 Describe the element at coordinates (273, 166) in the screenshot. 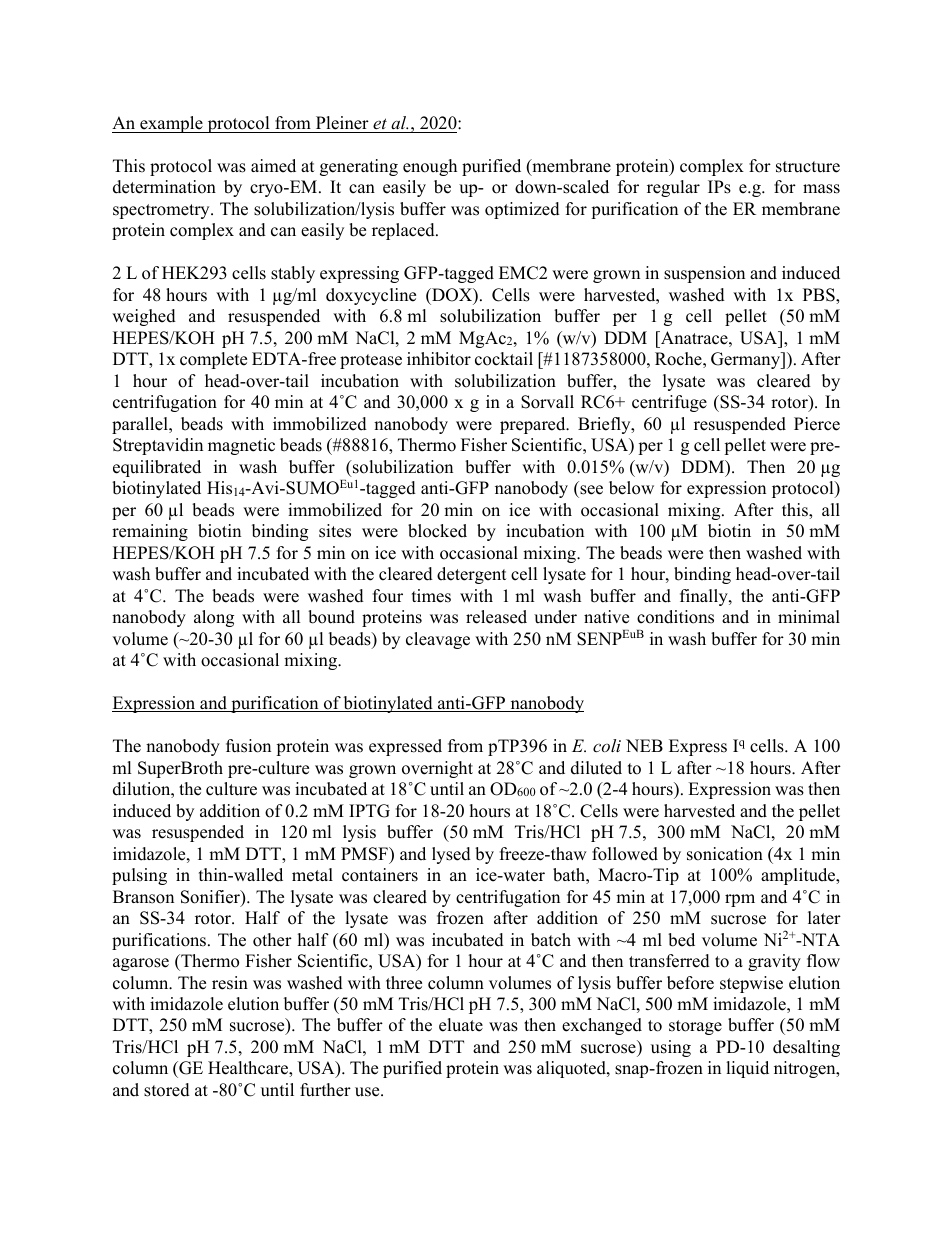

I see `aimed` at that location.
